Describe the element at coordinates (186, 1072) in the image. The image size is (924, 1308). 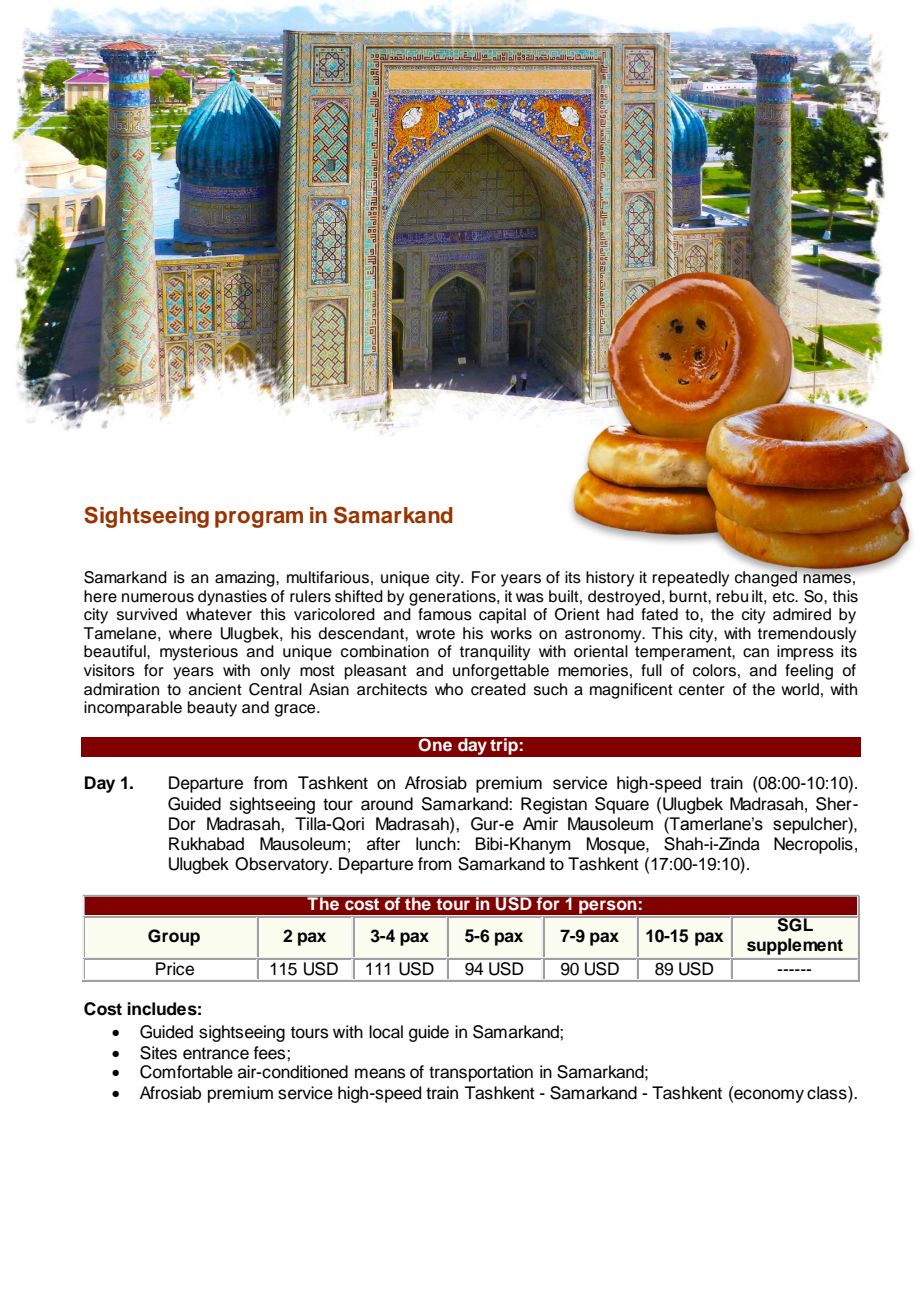
I see `Comfortable` at that location.
